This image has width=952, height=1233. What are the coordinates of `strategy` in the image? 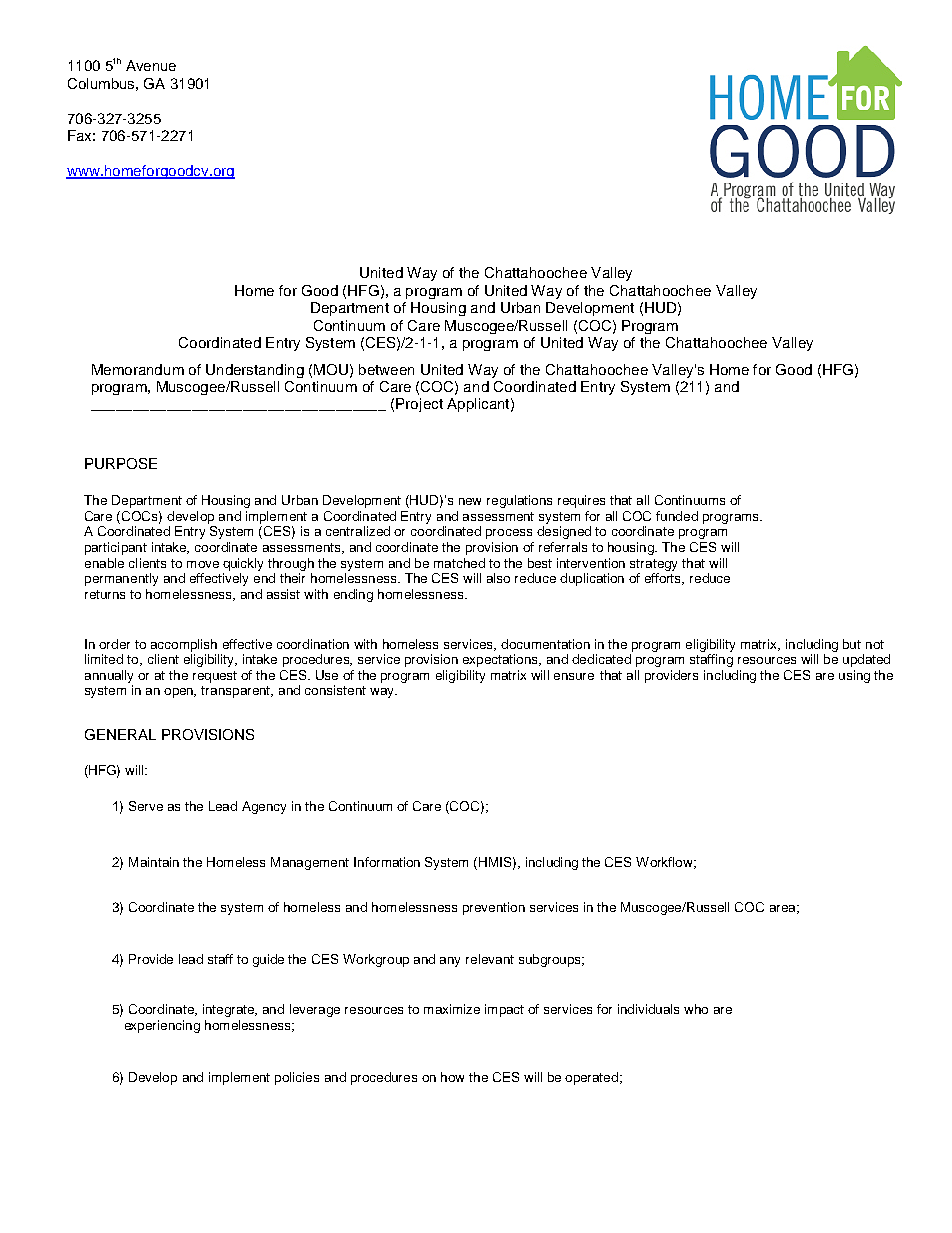 It's located at (653, 565).
